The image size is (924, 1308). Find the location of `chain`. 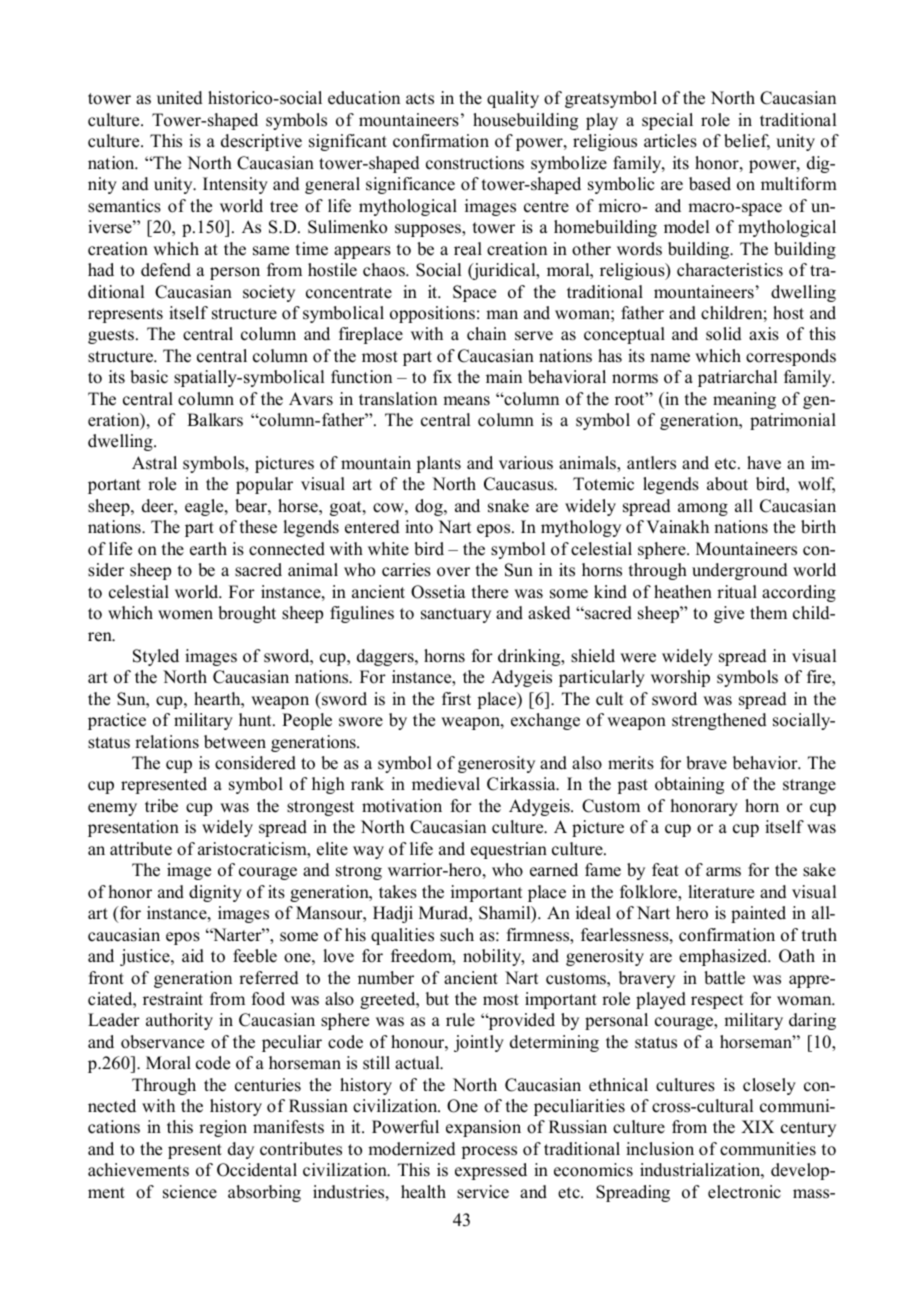

chain is located at coordinates (486, 334).
